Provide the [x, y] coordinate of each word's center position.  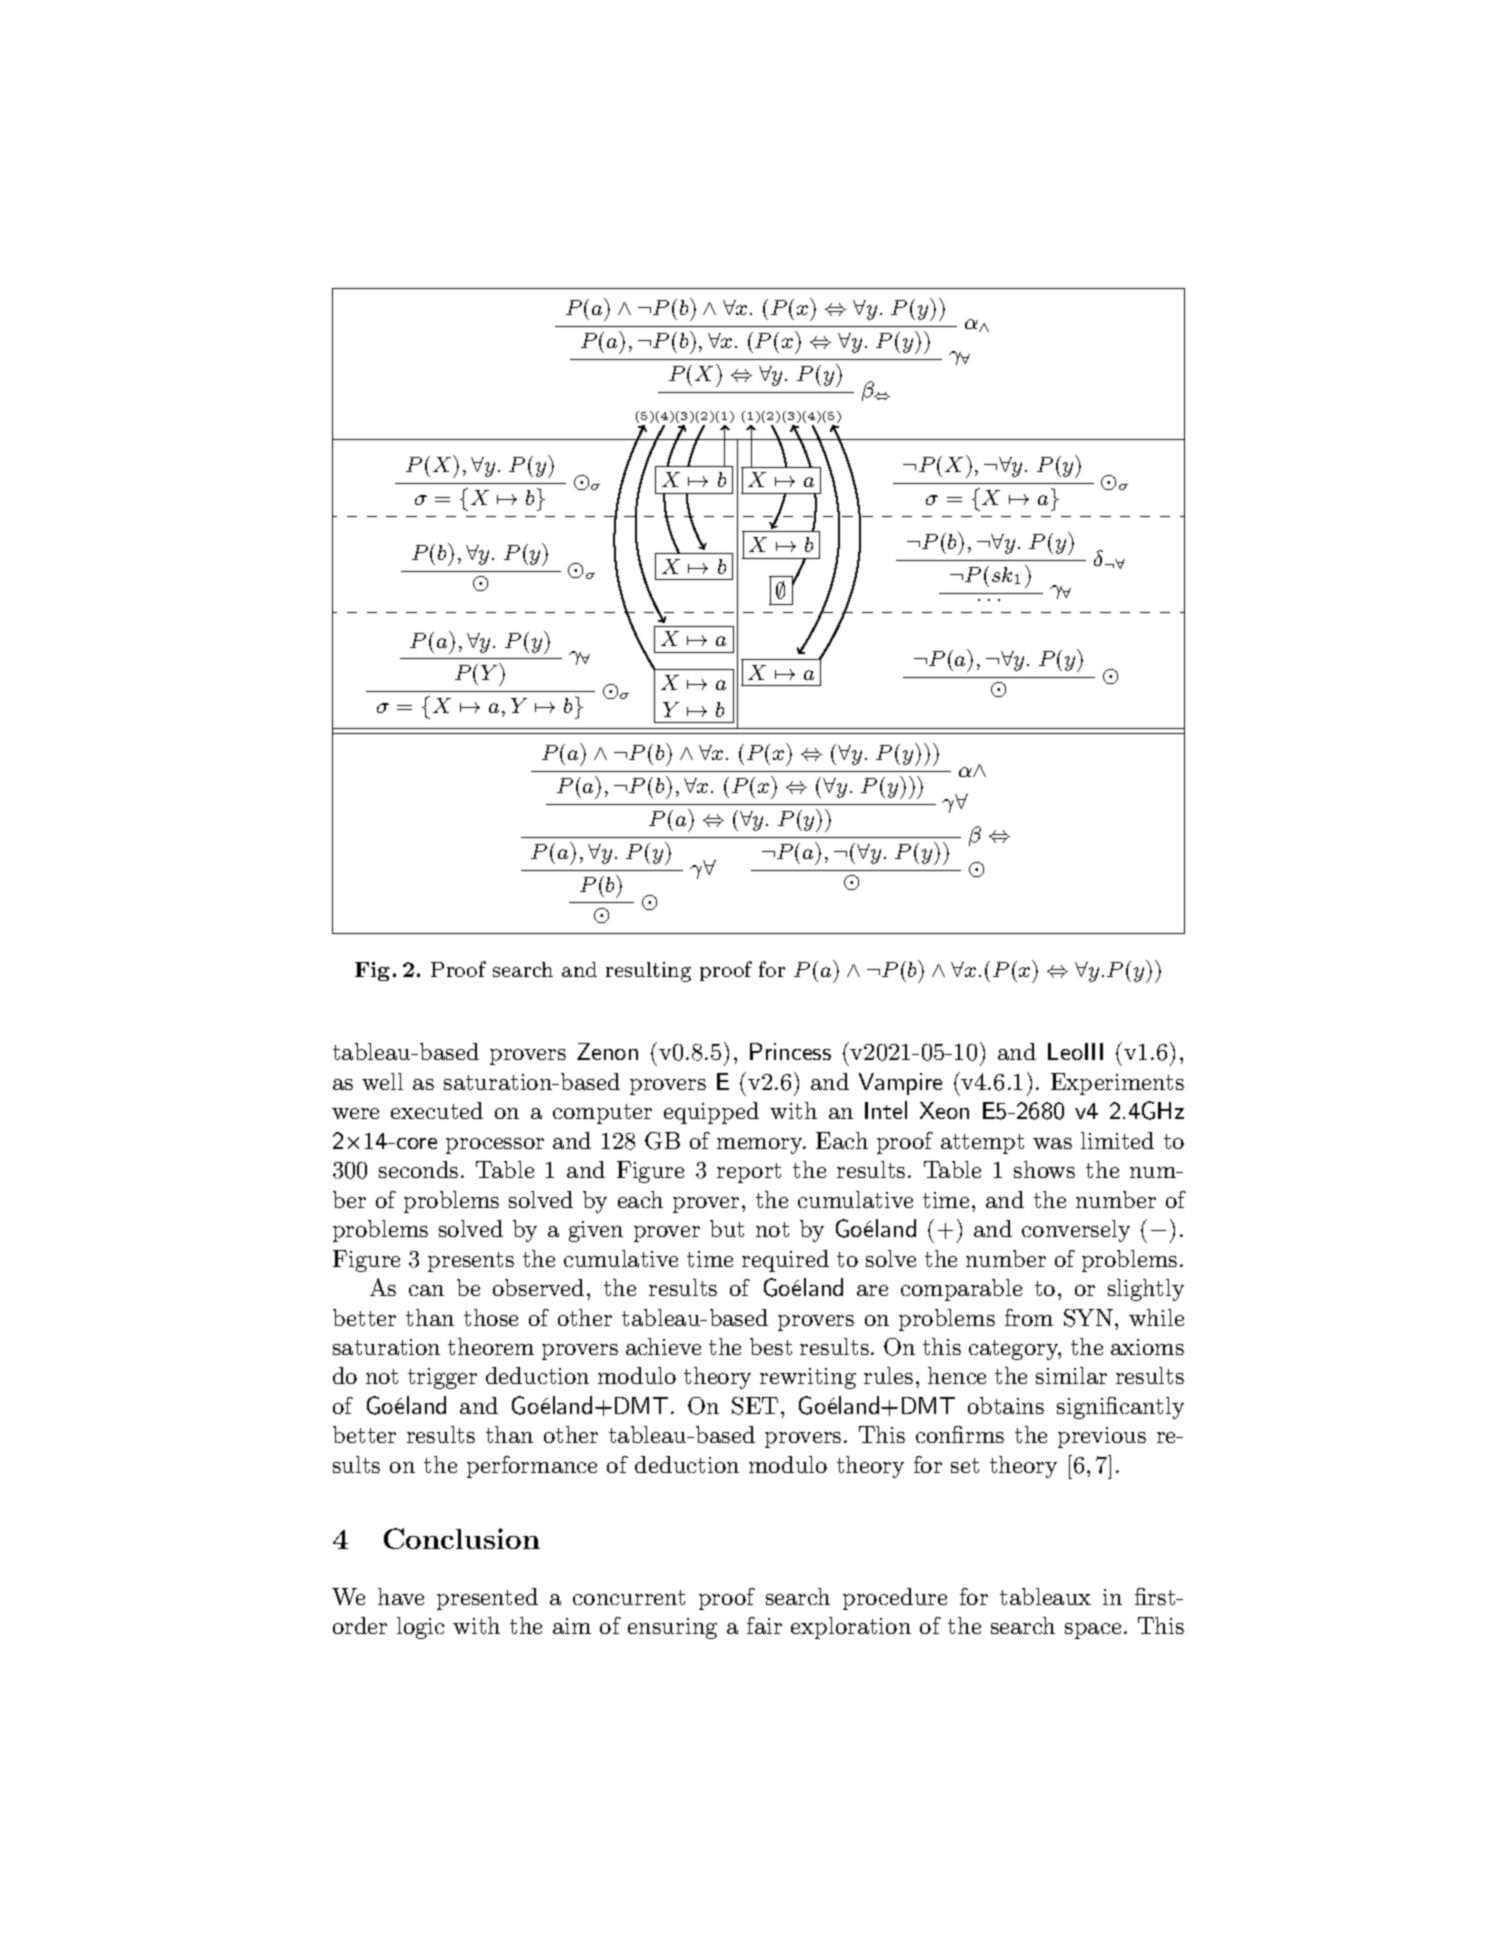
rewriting [808, 1378]
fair [764, 1625]
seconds [418, 1169]
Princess [790, 1051]
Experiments [1117, 1084]
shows [1044, 1169]
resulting [648, 972]
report [749, 1173]
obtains [1006, 1405]
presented [487, 1599]
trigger [442, 1378]
